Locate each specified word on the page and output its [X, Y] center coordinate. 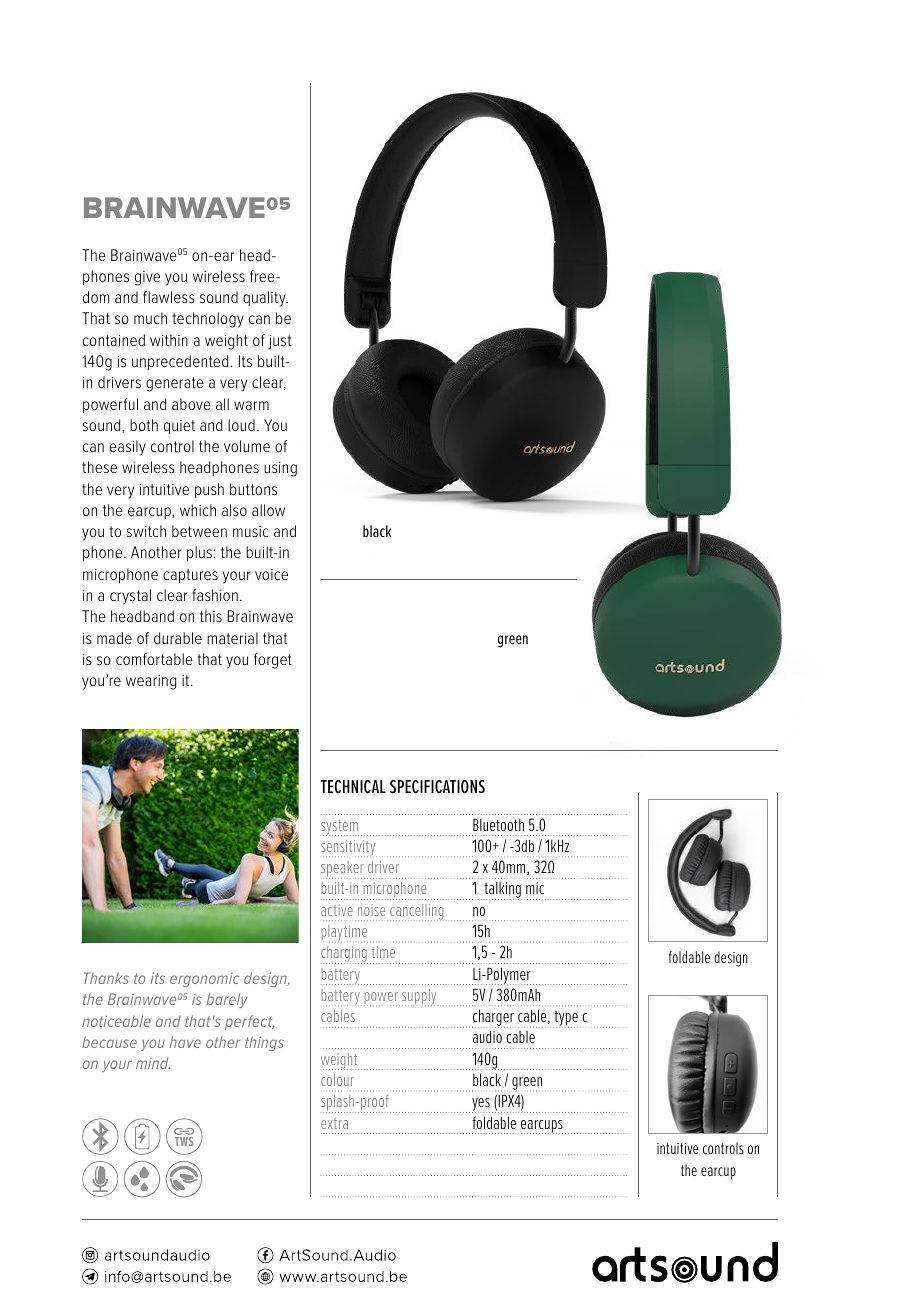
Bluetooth [498, 824]
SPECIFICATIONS [437, 786]
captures [190, 576]
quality [265, 299]
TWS [184, 1140]
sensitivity [349, 848]
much [150, 318]
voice [271, 574]
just [280, 342]
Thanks [106, 978]
